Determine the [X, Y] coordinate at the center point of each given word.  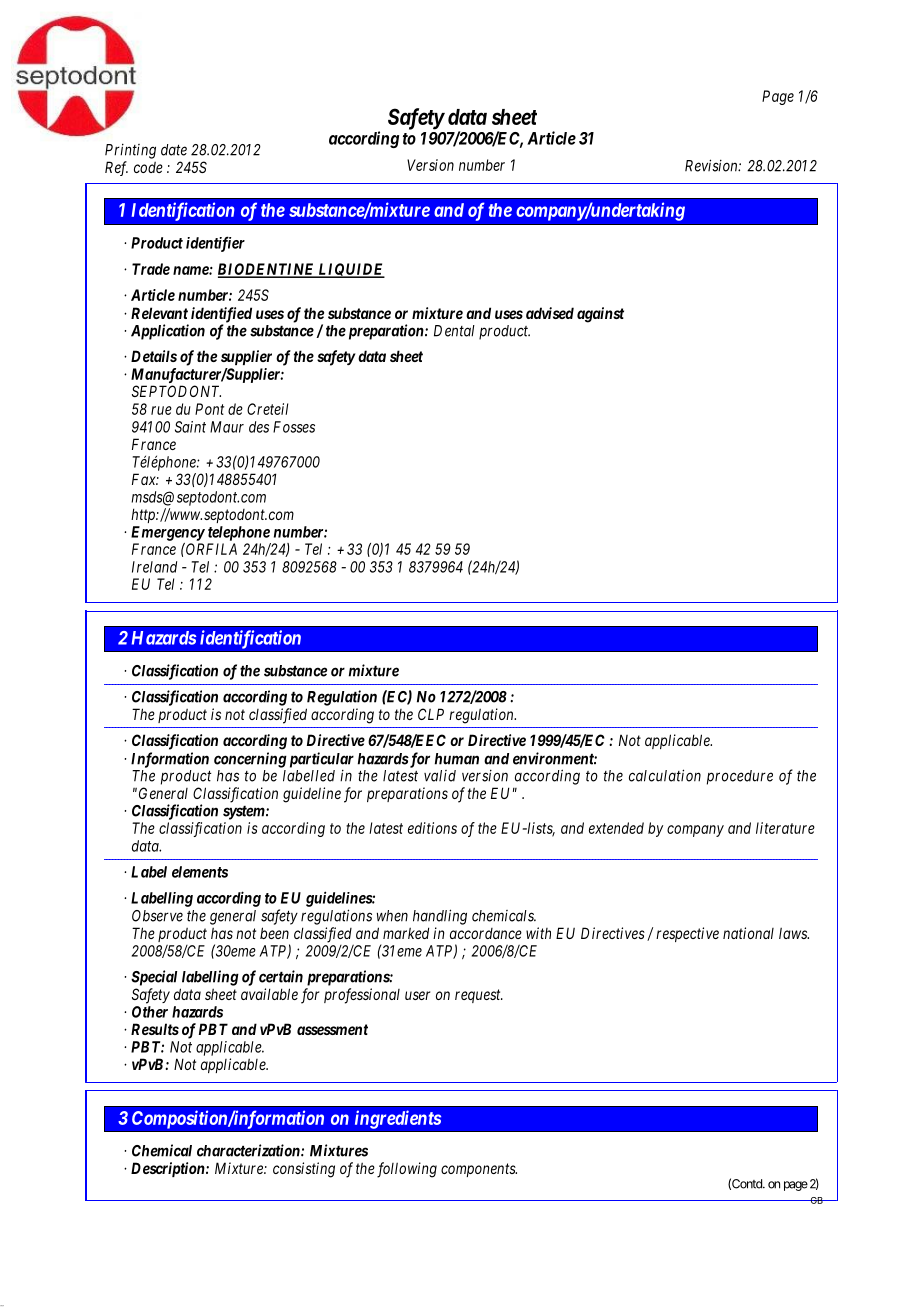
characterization [249, 1150]
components [479, 1170]
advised [550, 313]
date [174, 150]
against [600, 315]
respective [687, 934]
